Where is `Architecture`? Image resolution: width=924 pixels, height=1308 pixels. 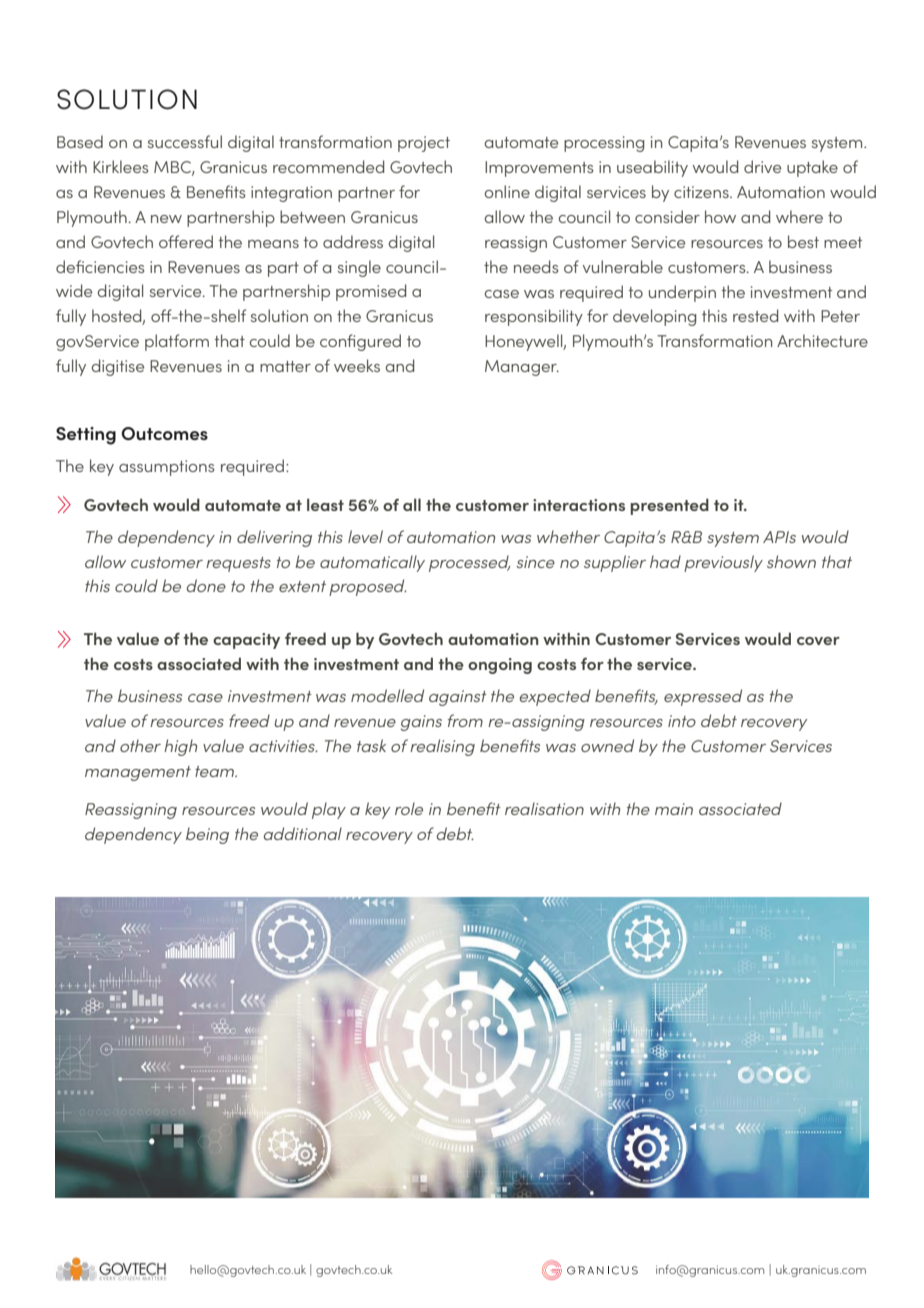 Architecture is located at coordinates (822, 340).
